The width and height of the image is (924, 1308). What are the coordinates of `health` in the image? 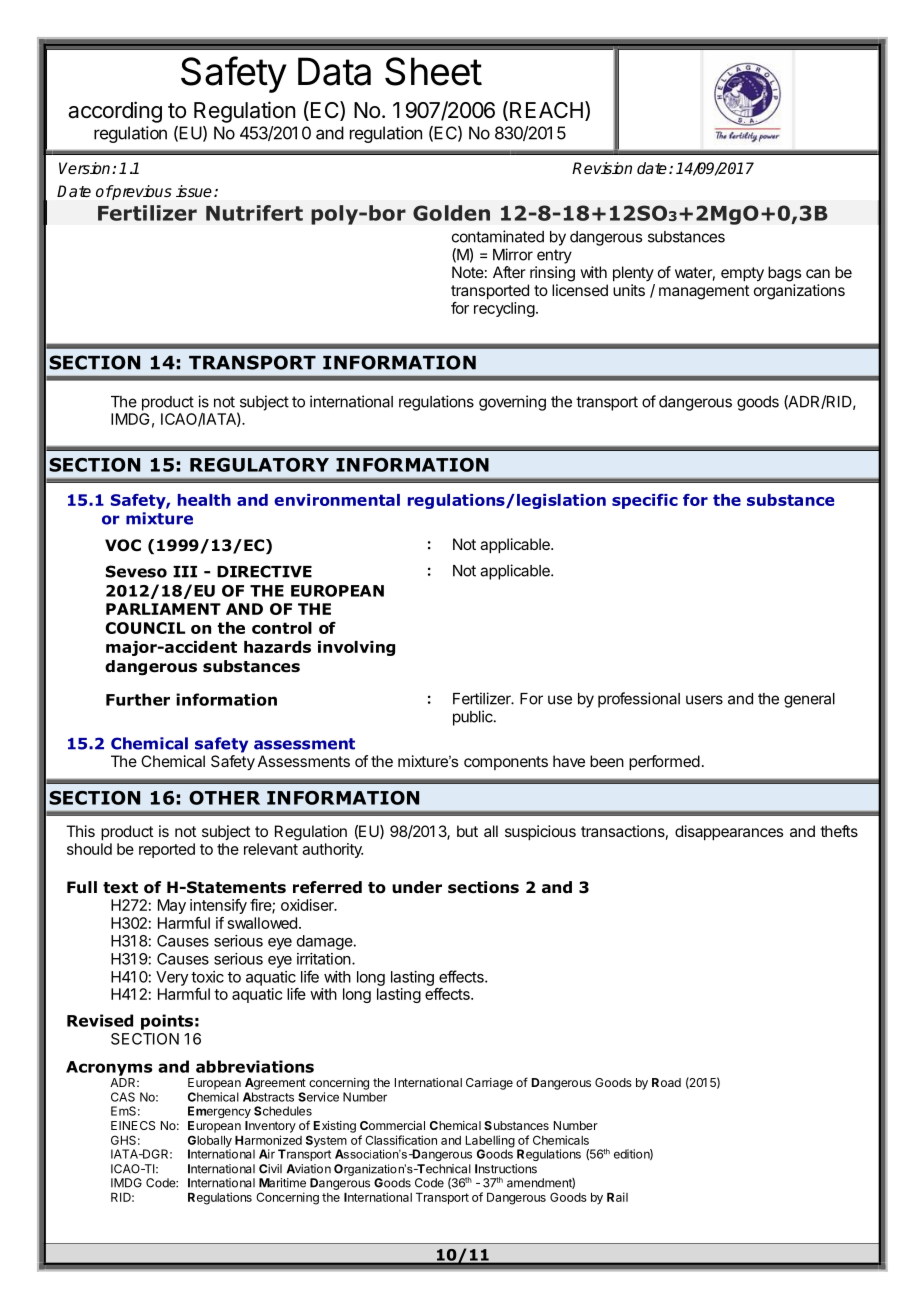 It's located at (204, 500).
